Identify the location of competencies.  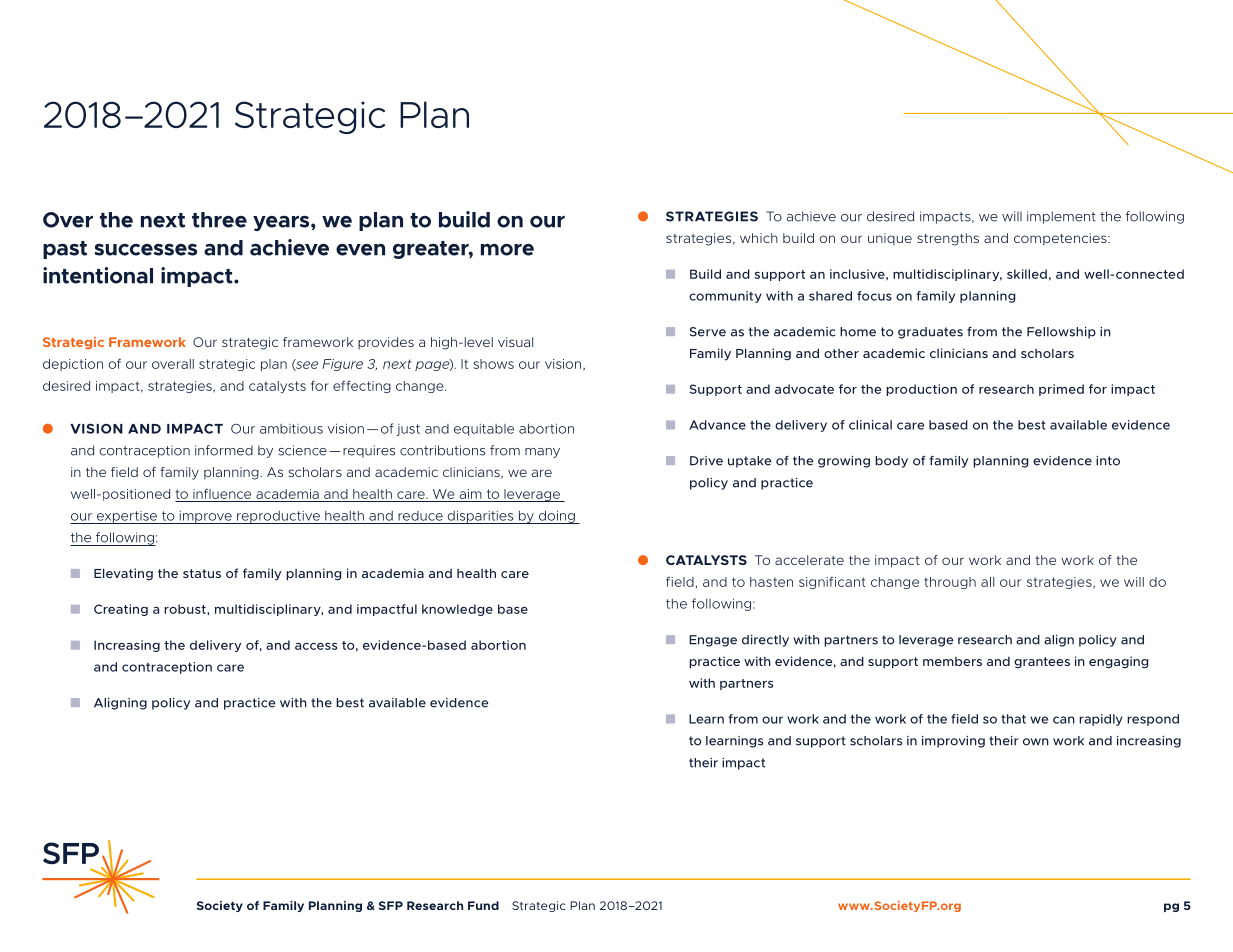
(1061, 239).
